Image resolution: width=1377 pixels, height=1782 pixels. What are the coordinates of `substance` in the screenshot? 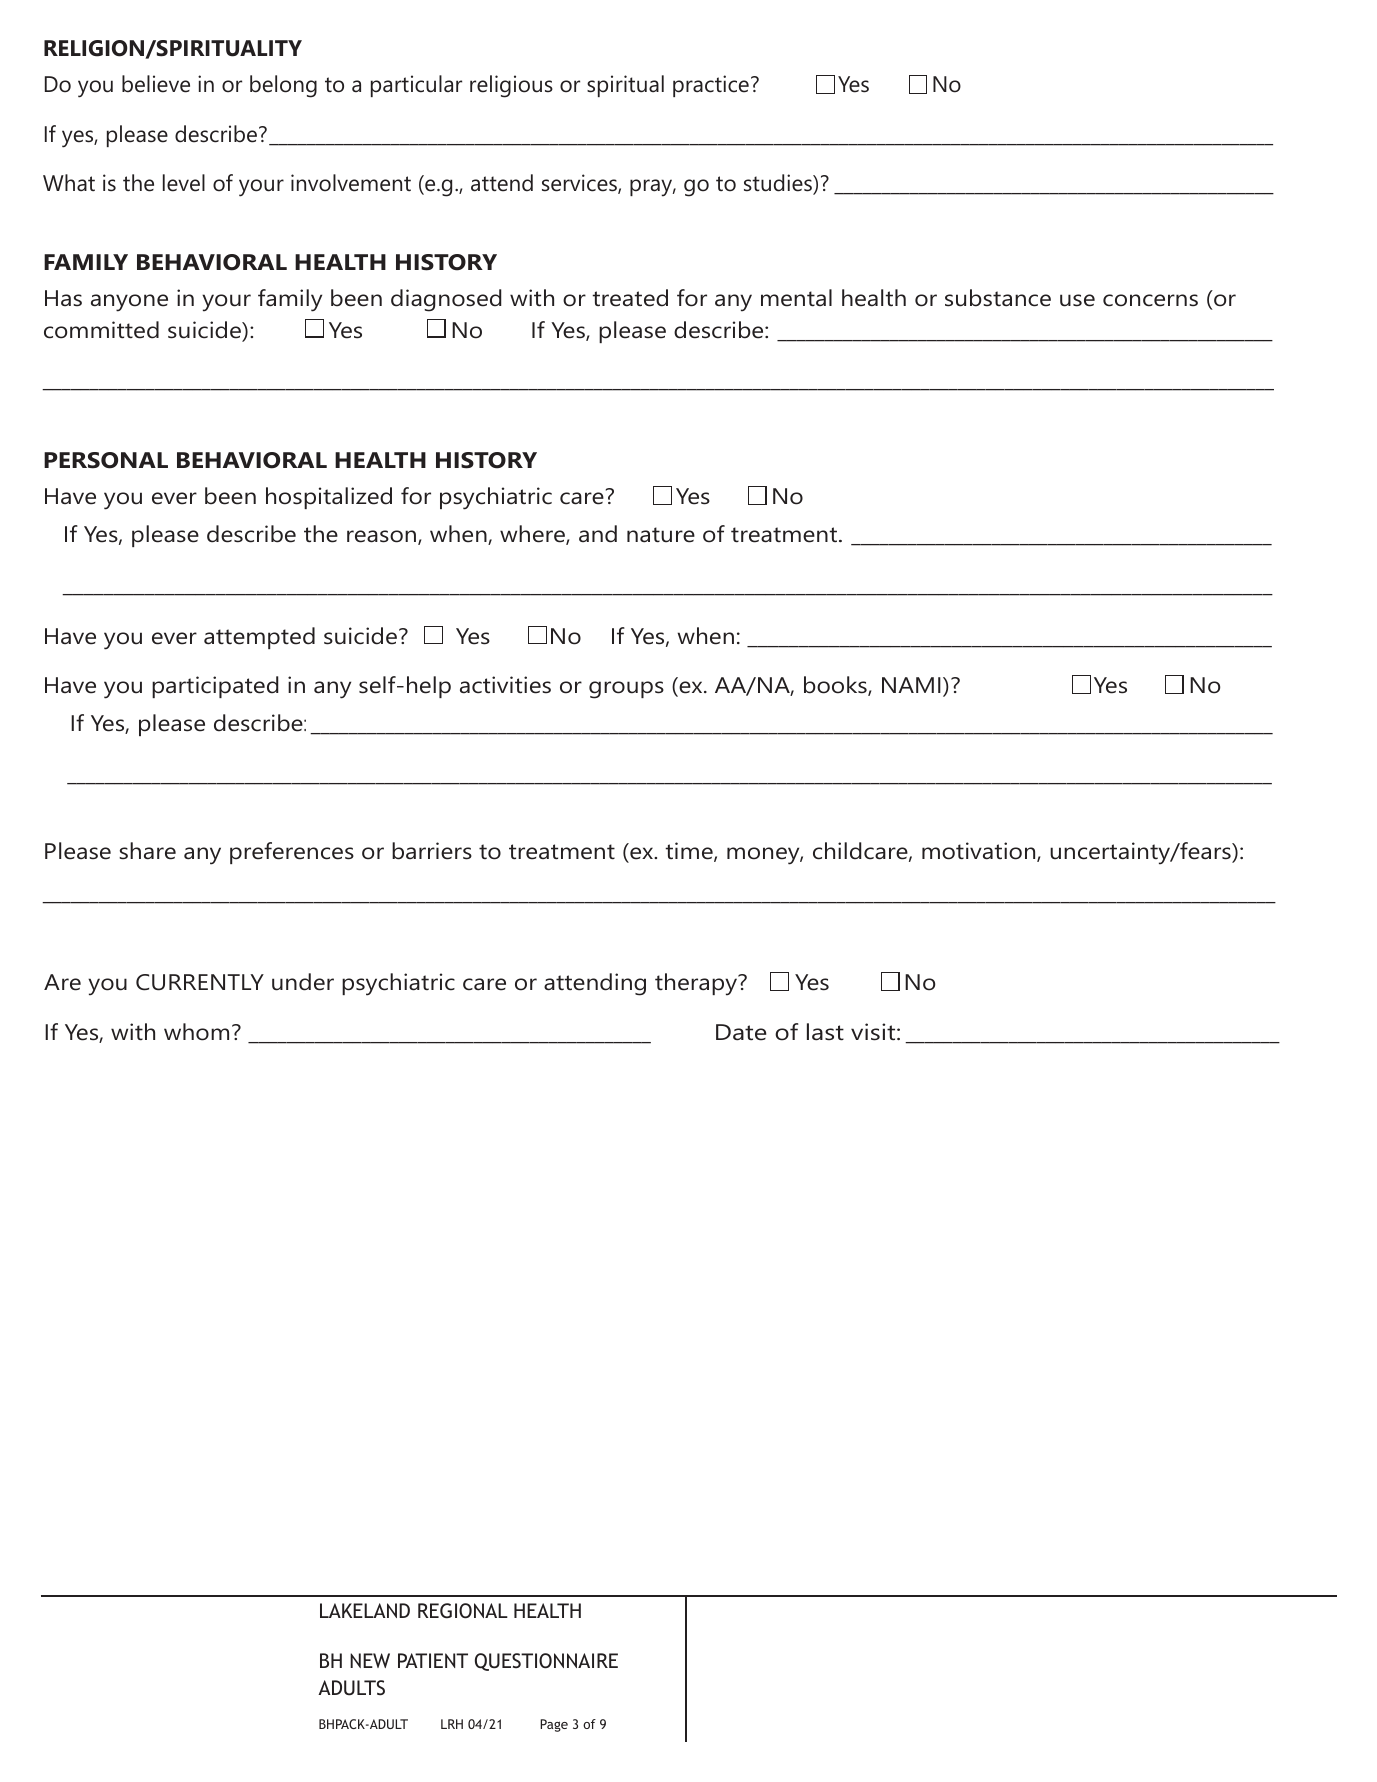 It's located at (998, 298).
